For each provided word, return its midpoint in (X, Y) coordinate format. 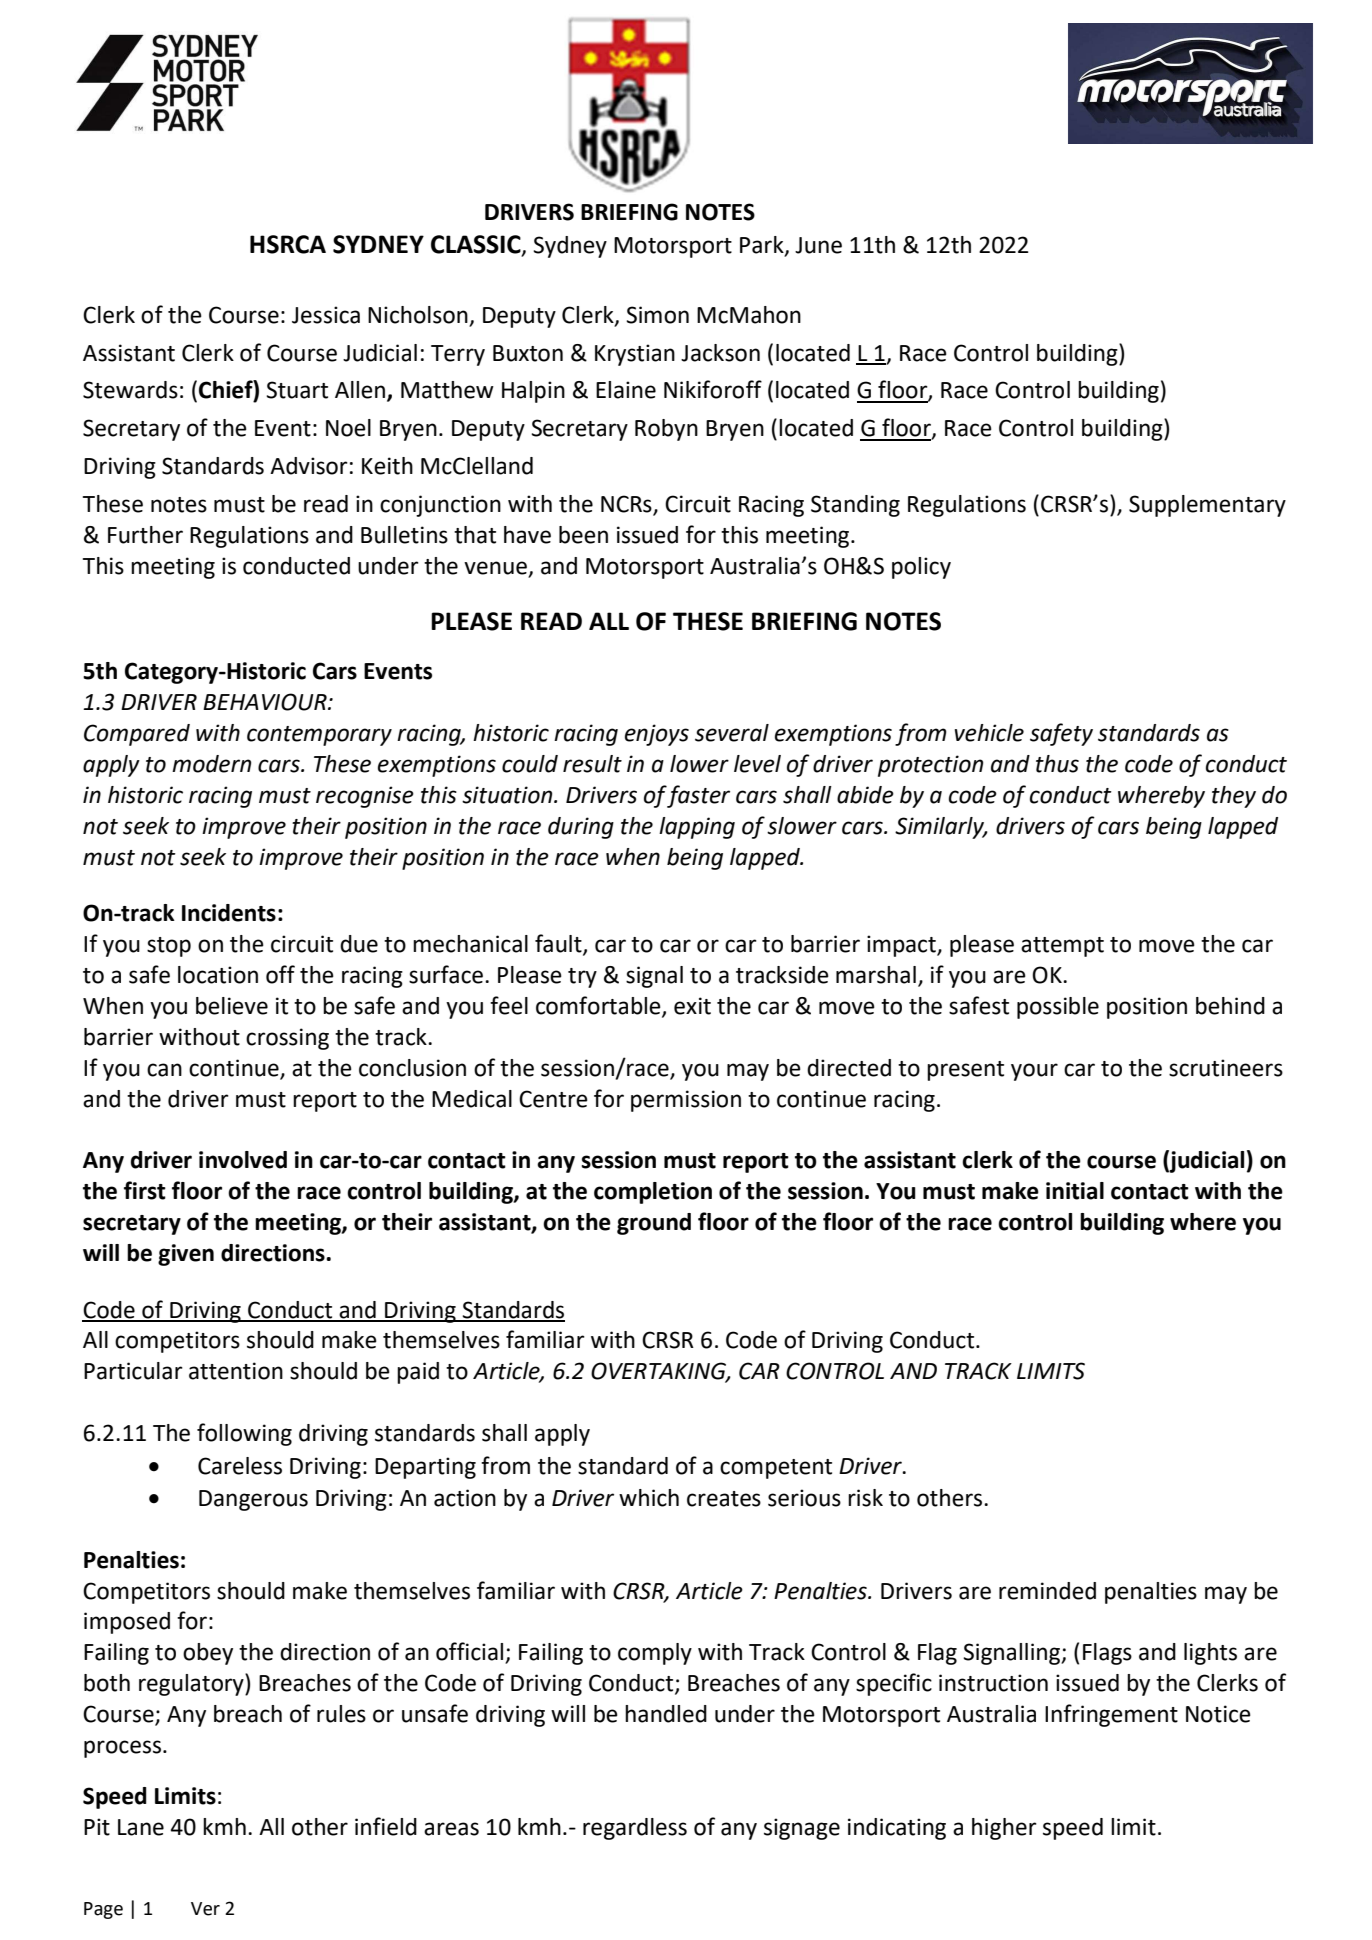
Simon (657, 315)
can (164, 1070)
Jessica (326, 315)
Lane (141, 1827)
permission (686, 1101)
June (818, 245)
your (1034, 1072)
